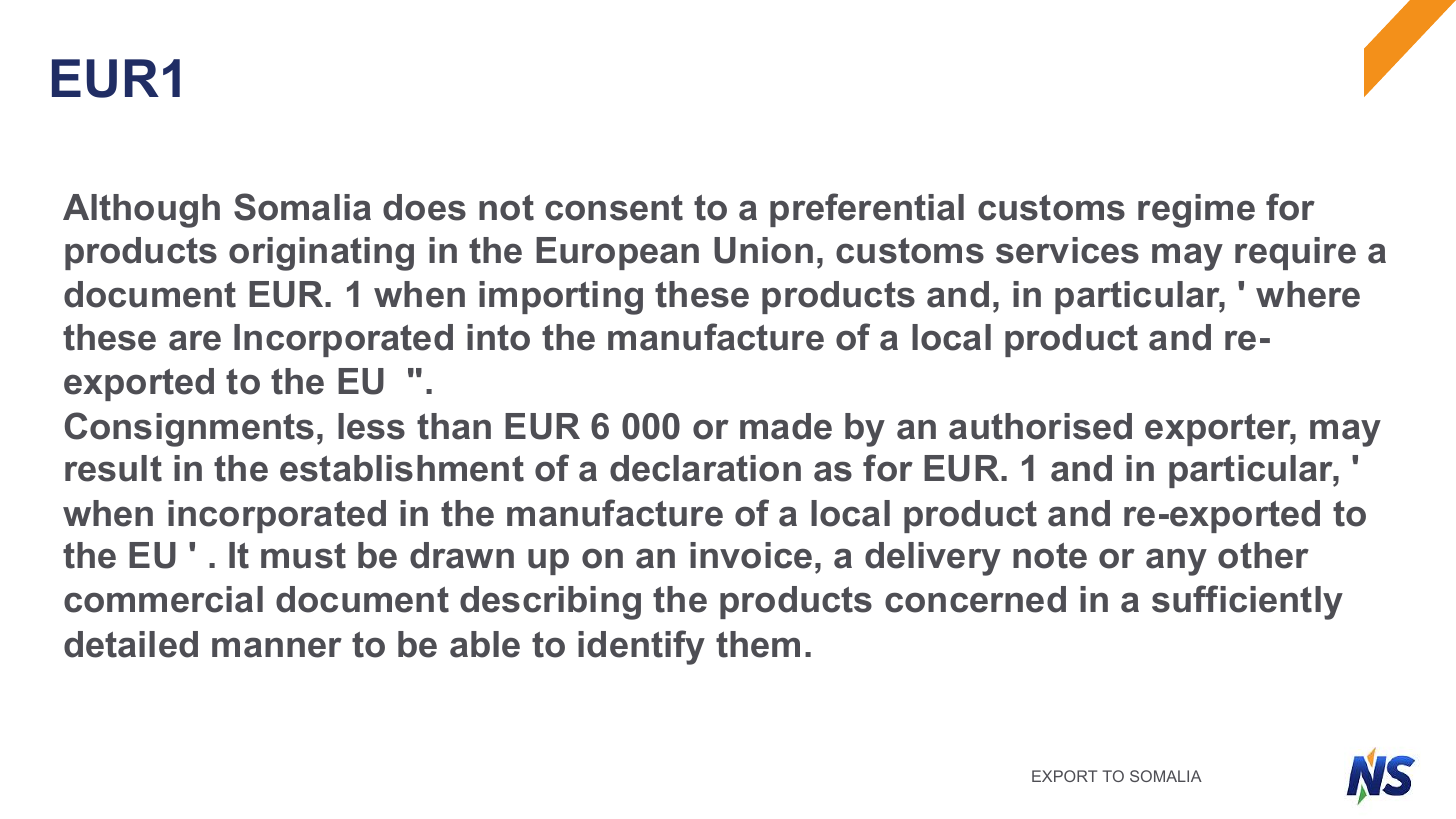 The width and height of the screenshot is (1456, 819). Describe the element at coordinates (1196, 211) in the screenshot. I see `regime` at that location.
